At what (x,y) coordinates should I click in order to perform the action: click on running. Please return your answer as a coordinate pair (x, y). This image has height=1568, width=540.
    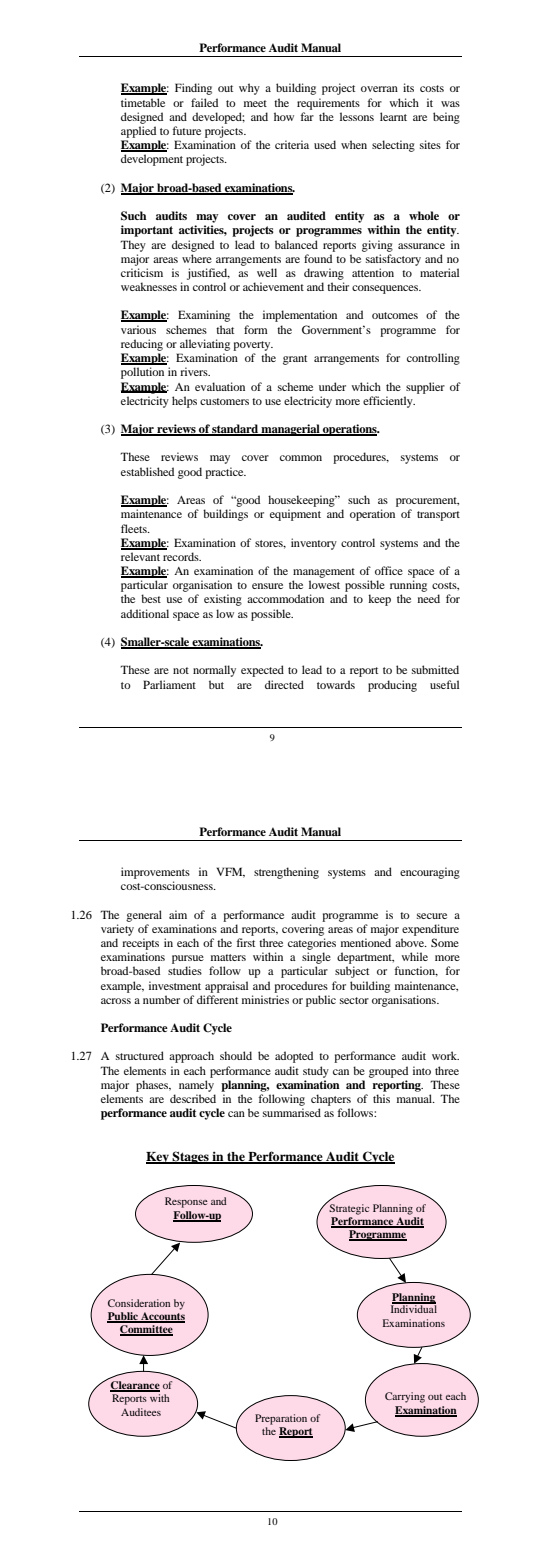
    Looking at the image, I should click on (408, 587).
